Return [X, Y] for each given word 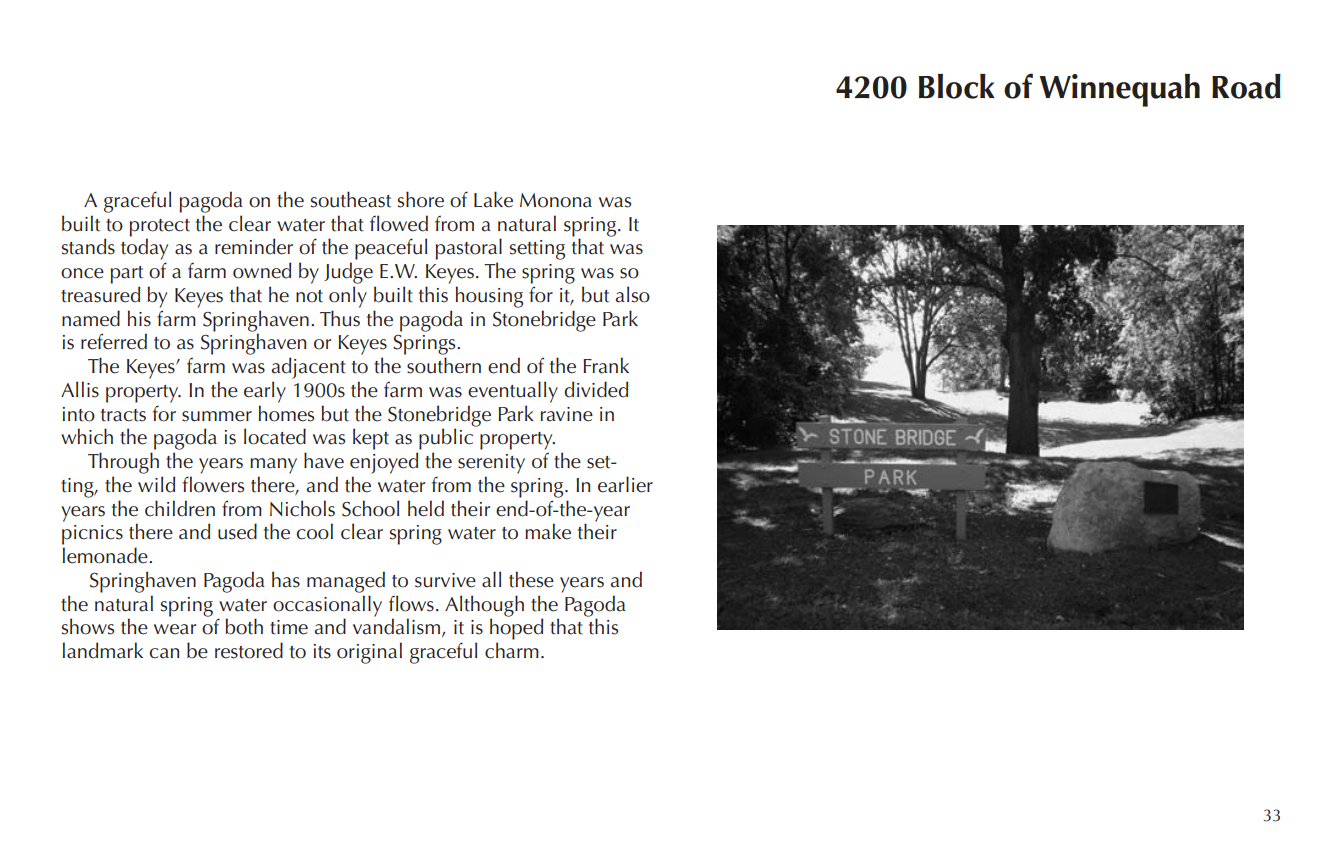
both [244, 626]
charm [512, 650]
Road [1246, 86]
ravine [567, 414]
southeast [351, 199]
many [273, 466]
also [633, 294]
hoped [516, 629]
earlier [625, 484]
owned [262, 270]
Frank [606, 365]
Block [957, 86]
